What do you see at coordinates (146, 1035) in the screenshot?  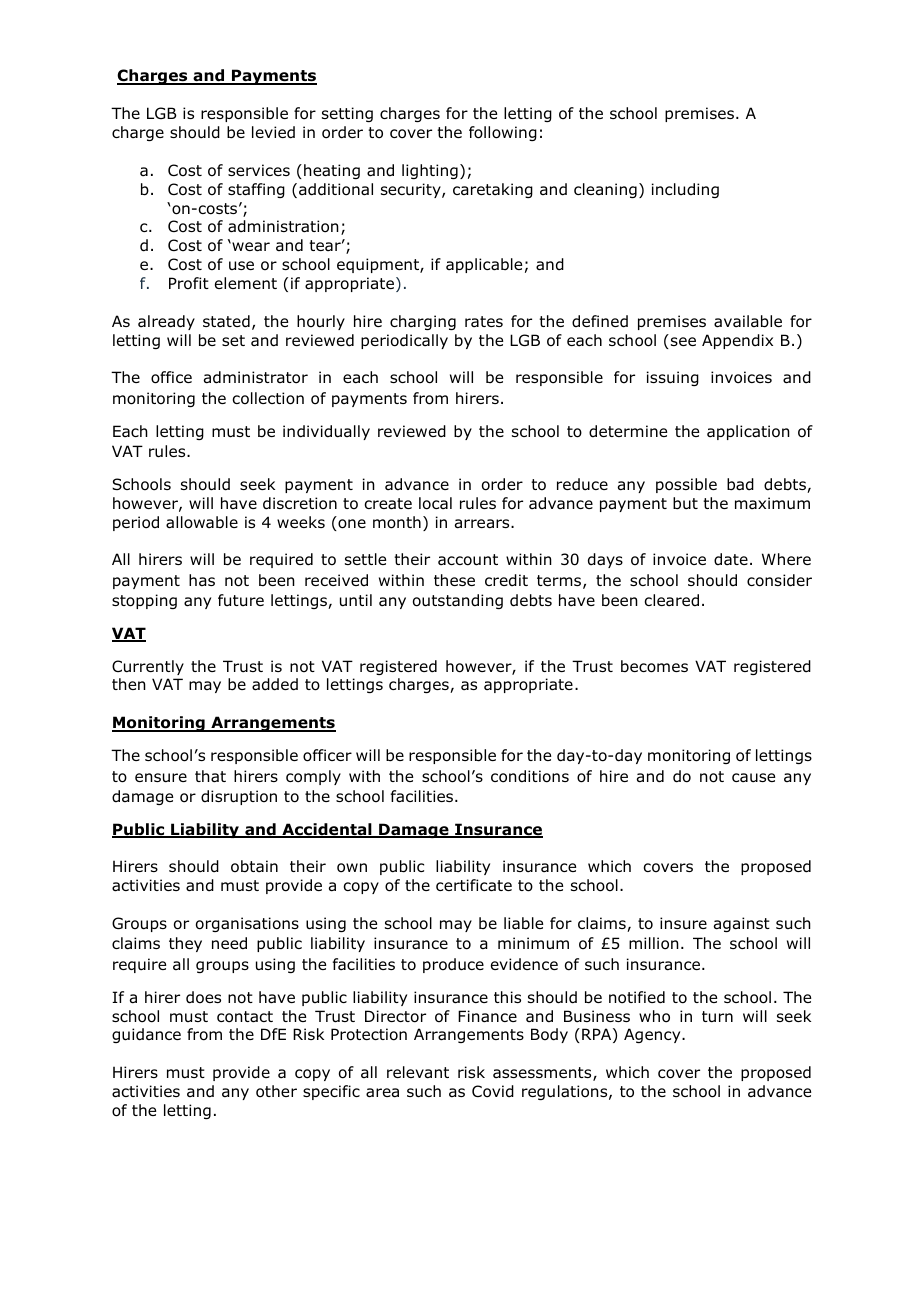 I see `guidance` at bounding box center [146, 1035].
